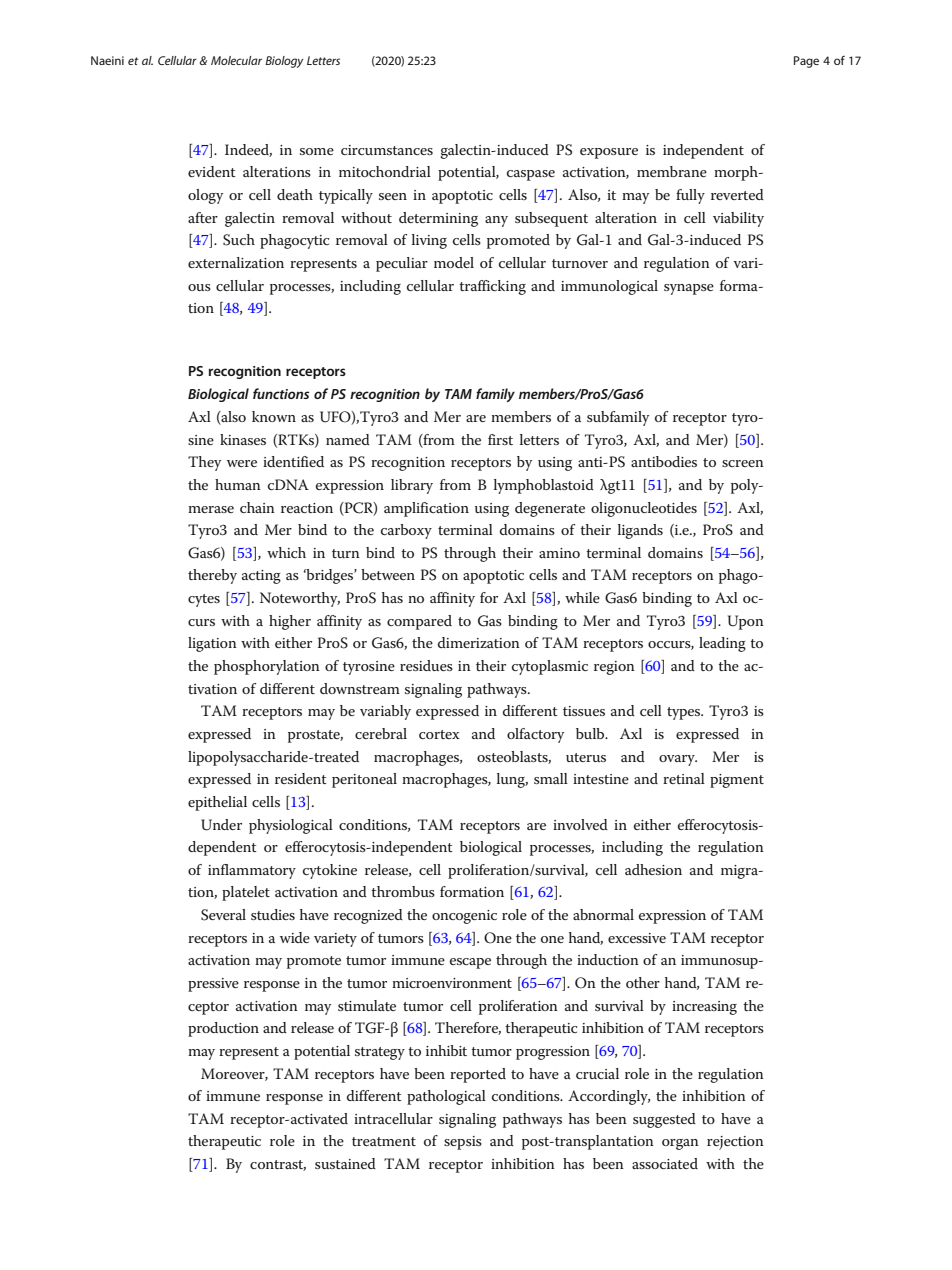 The image size is (952, 1270). What do you see at coordinates (806, 62) in the image?
I see `Page` at bounding box center [806, 62].
